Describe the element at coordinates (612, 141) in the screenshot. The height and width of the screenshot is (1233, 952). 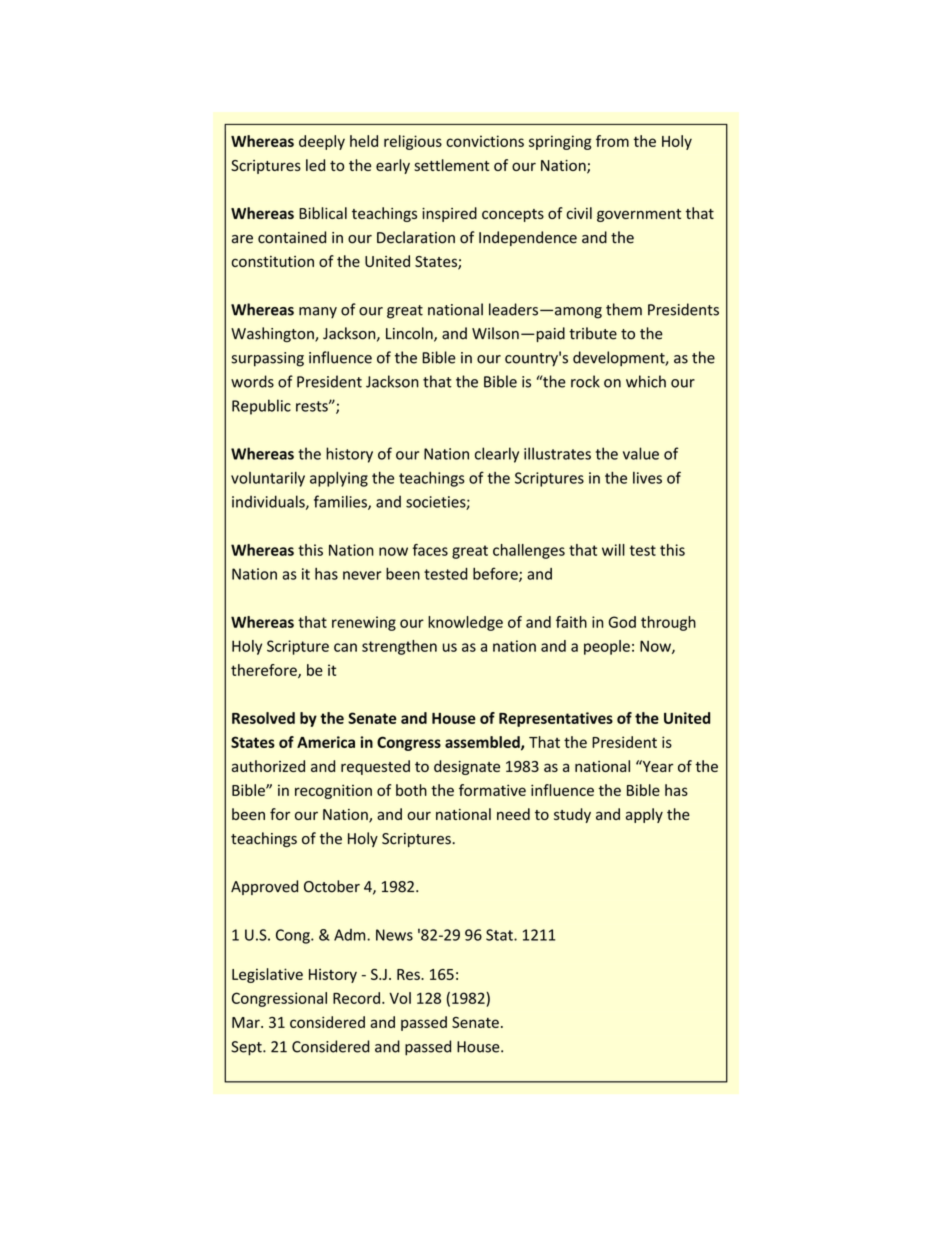
I see `from` at that location.
